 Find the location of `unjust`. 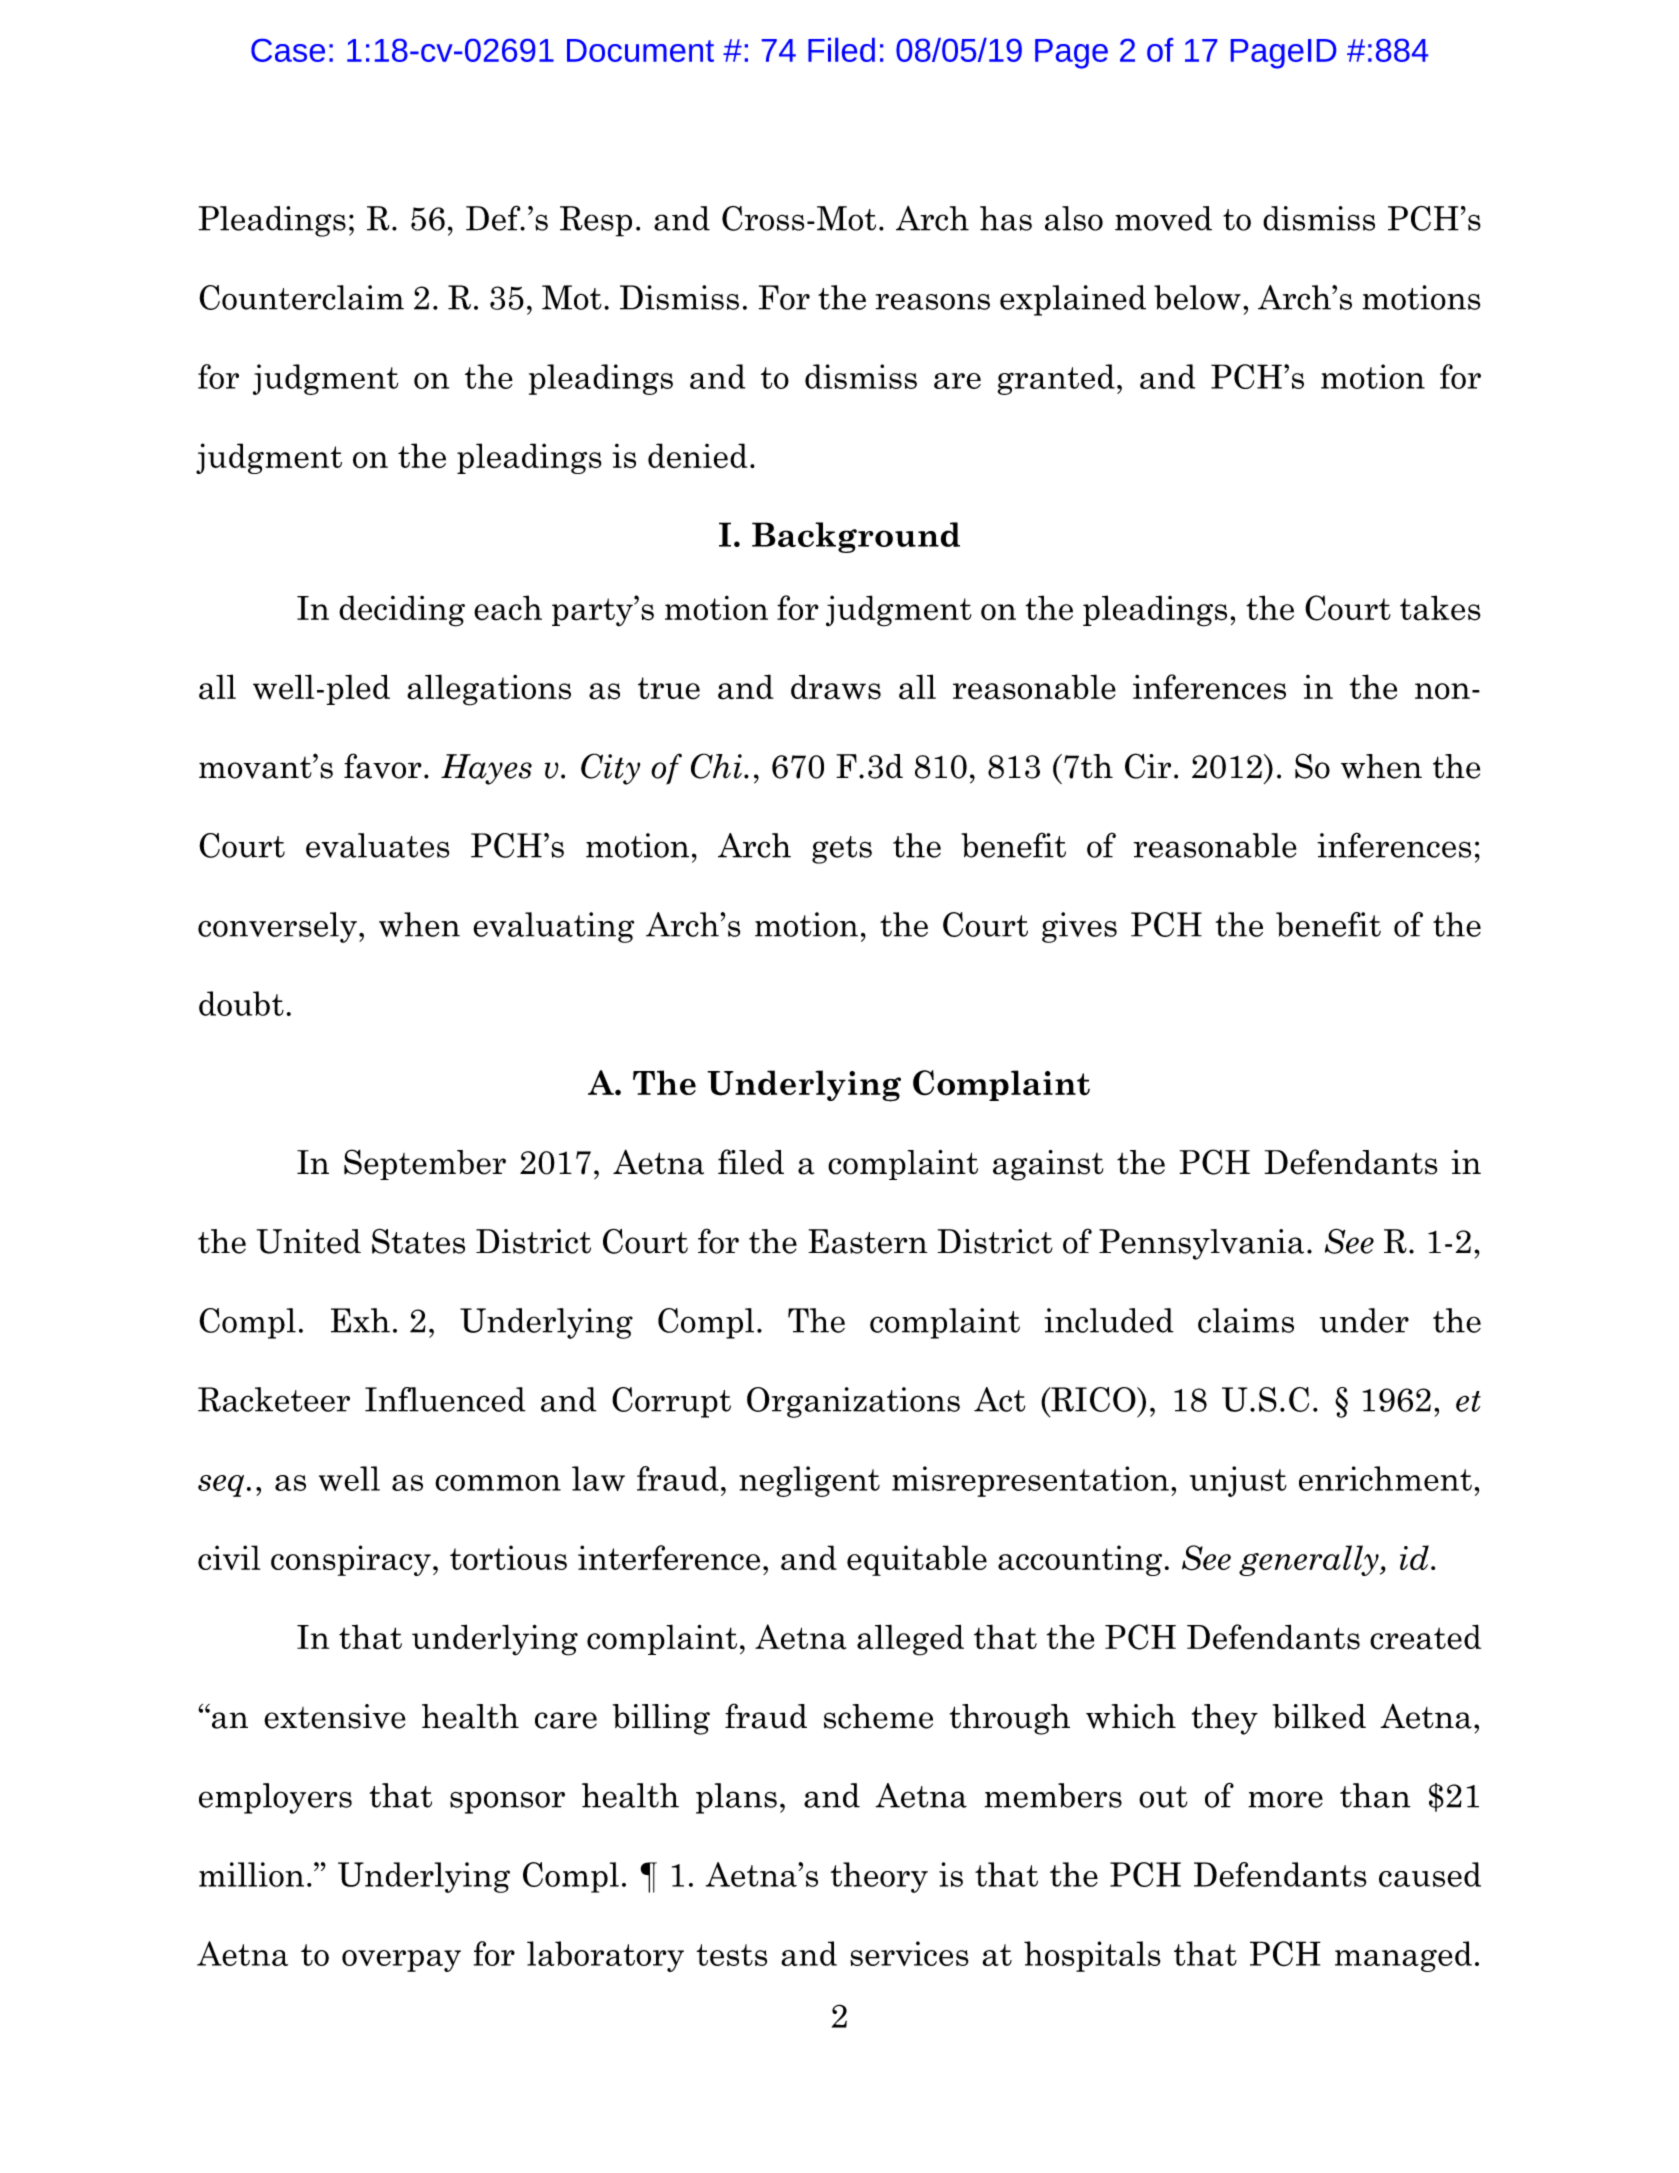

unjust is located at coordinates (1238, 1481).
